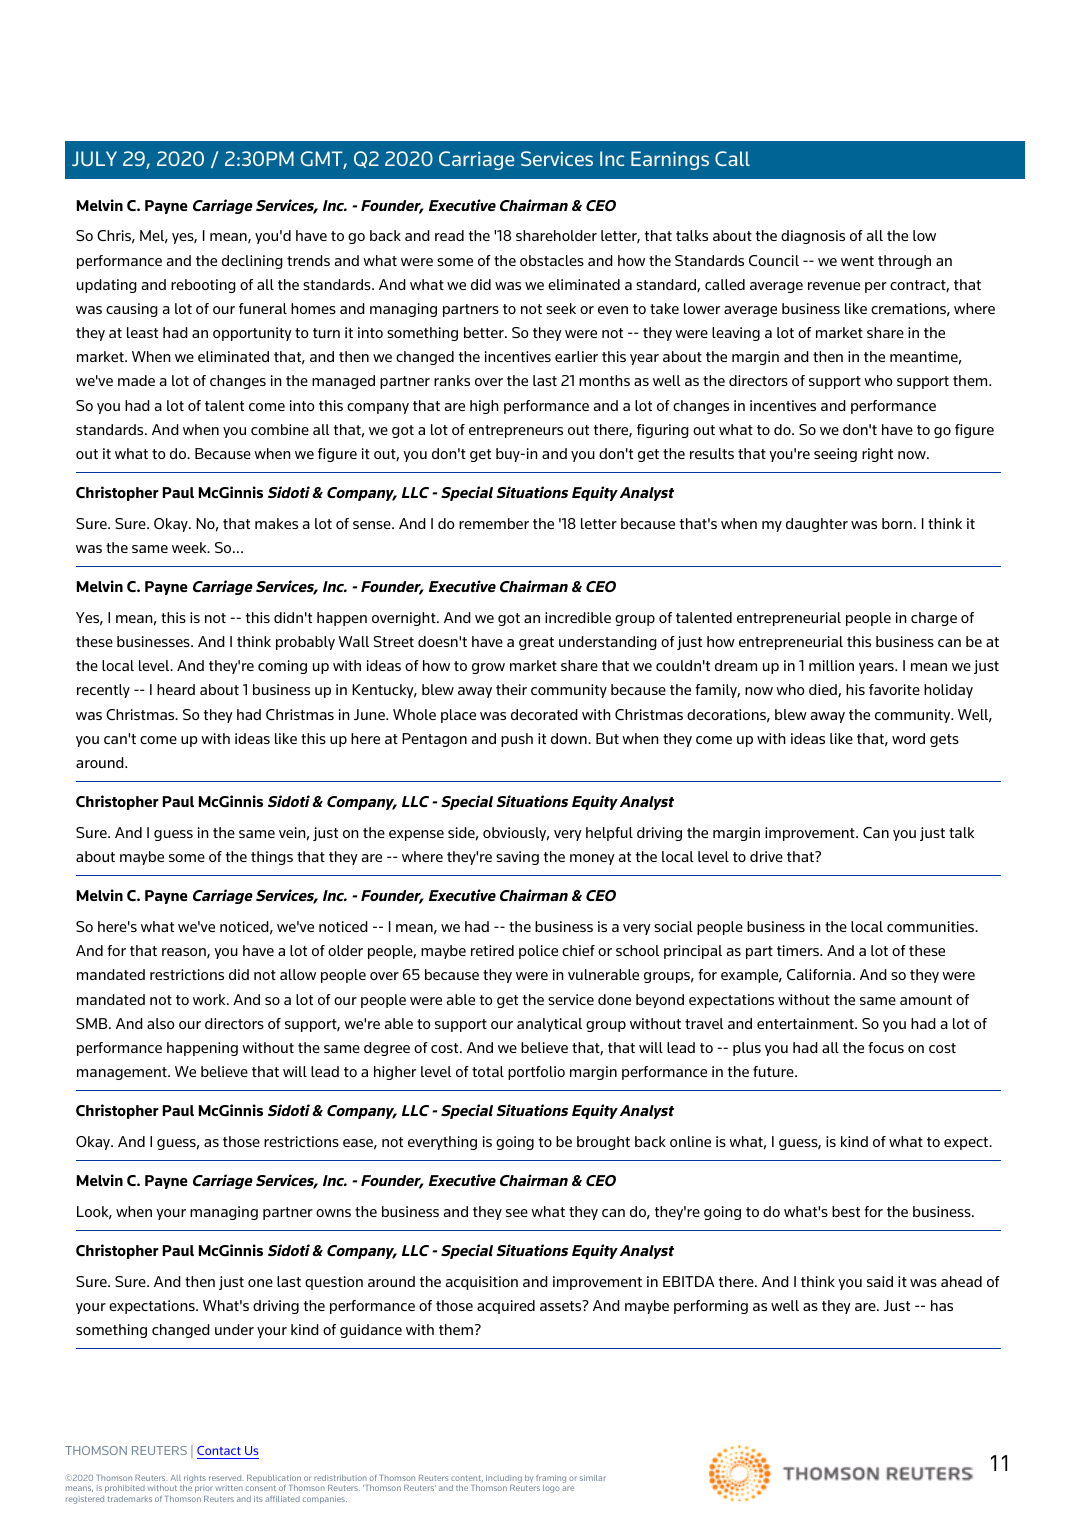  I want to click on drive, so click(766, 856).
